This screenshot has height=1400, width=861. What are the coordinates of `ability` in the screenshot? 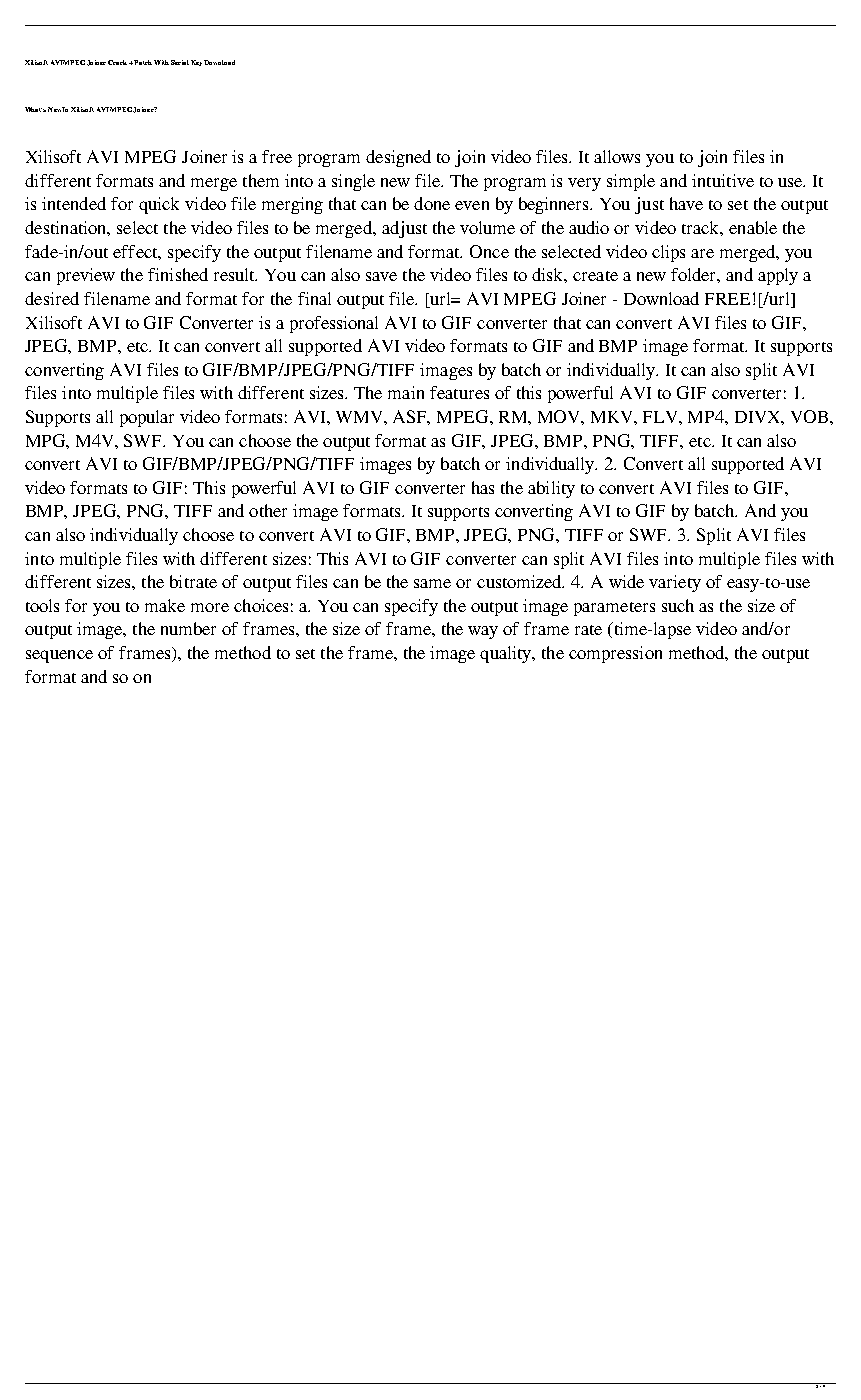 It's located at (551, 489).
